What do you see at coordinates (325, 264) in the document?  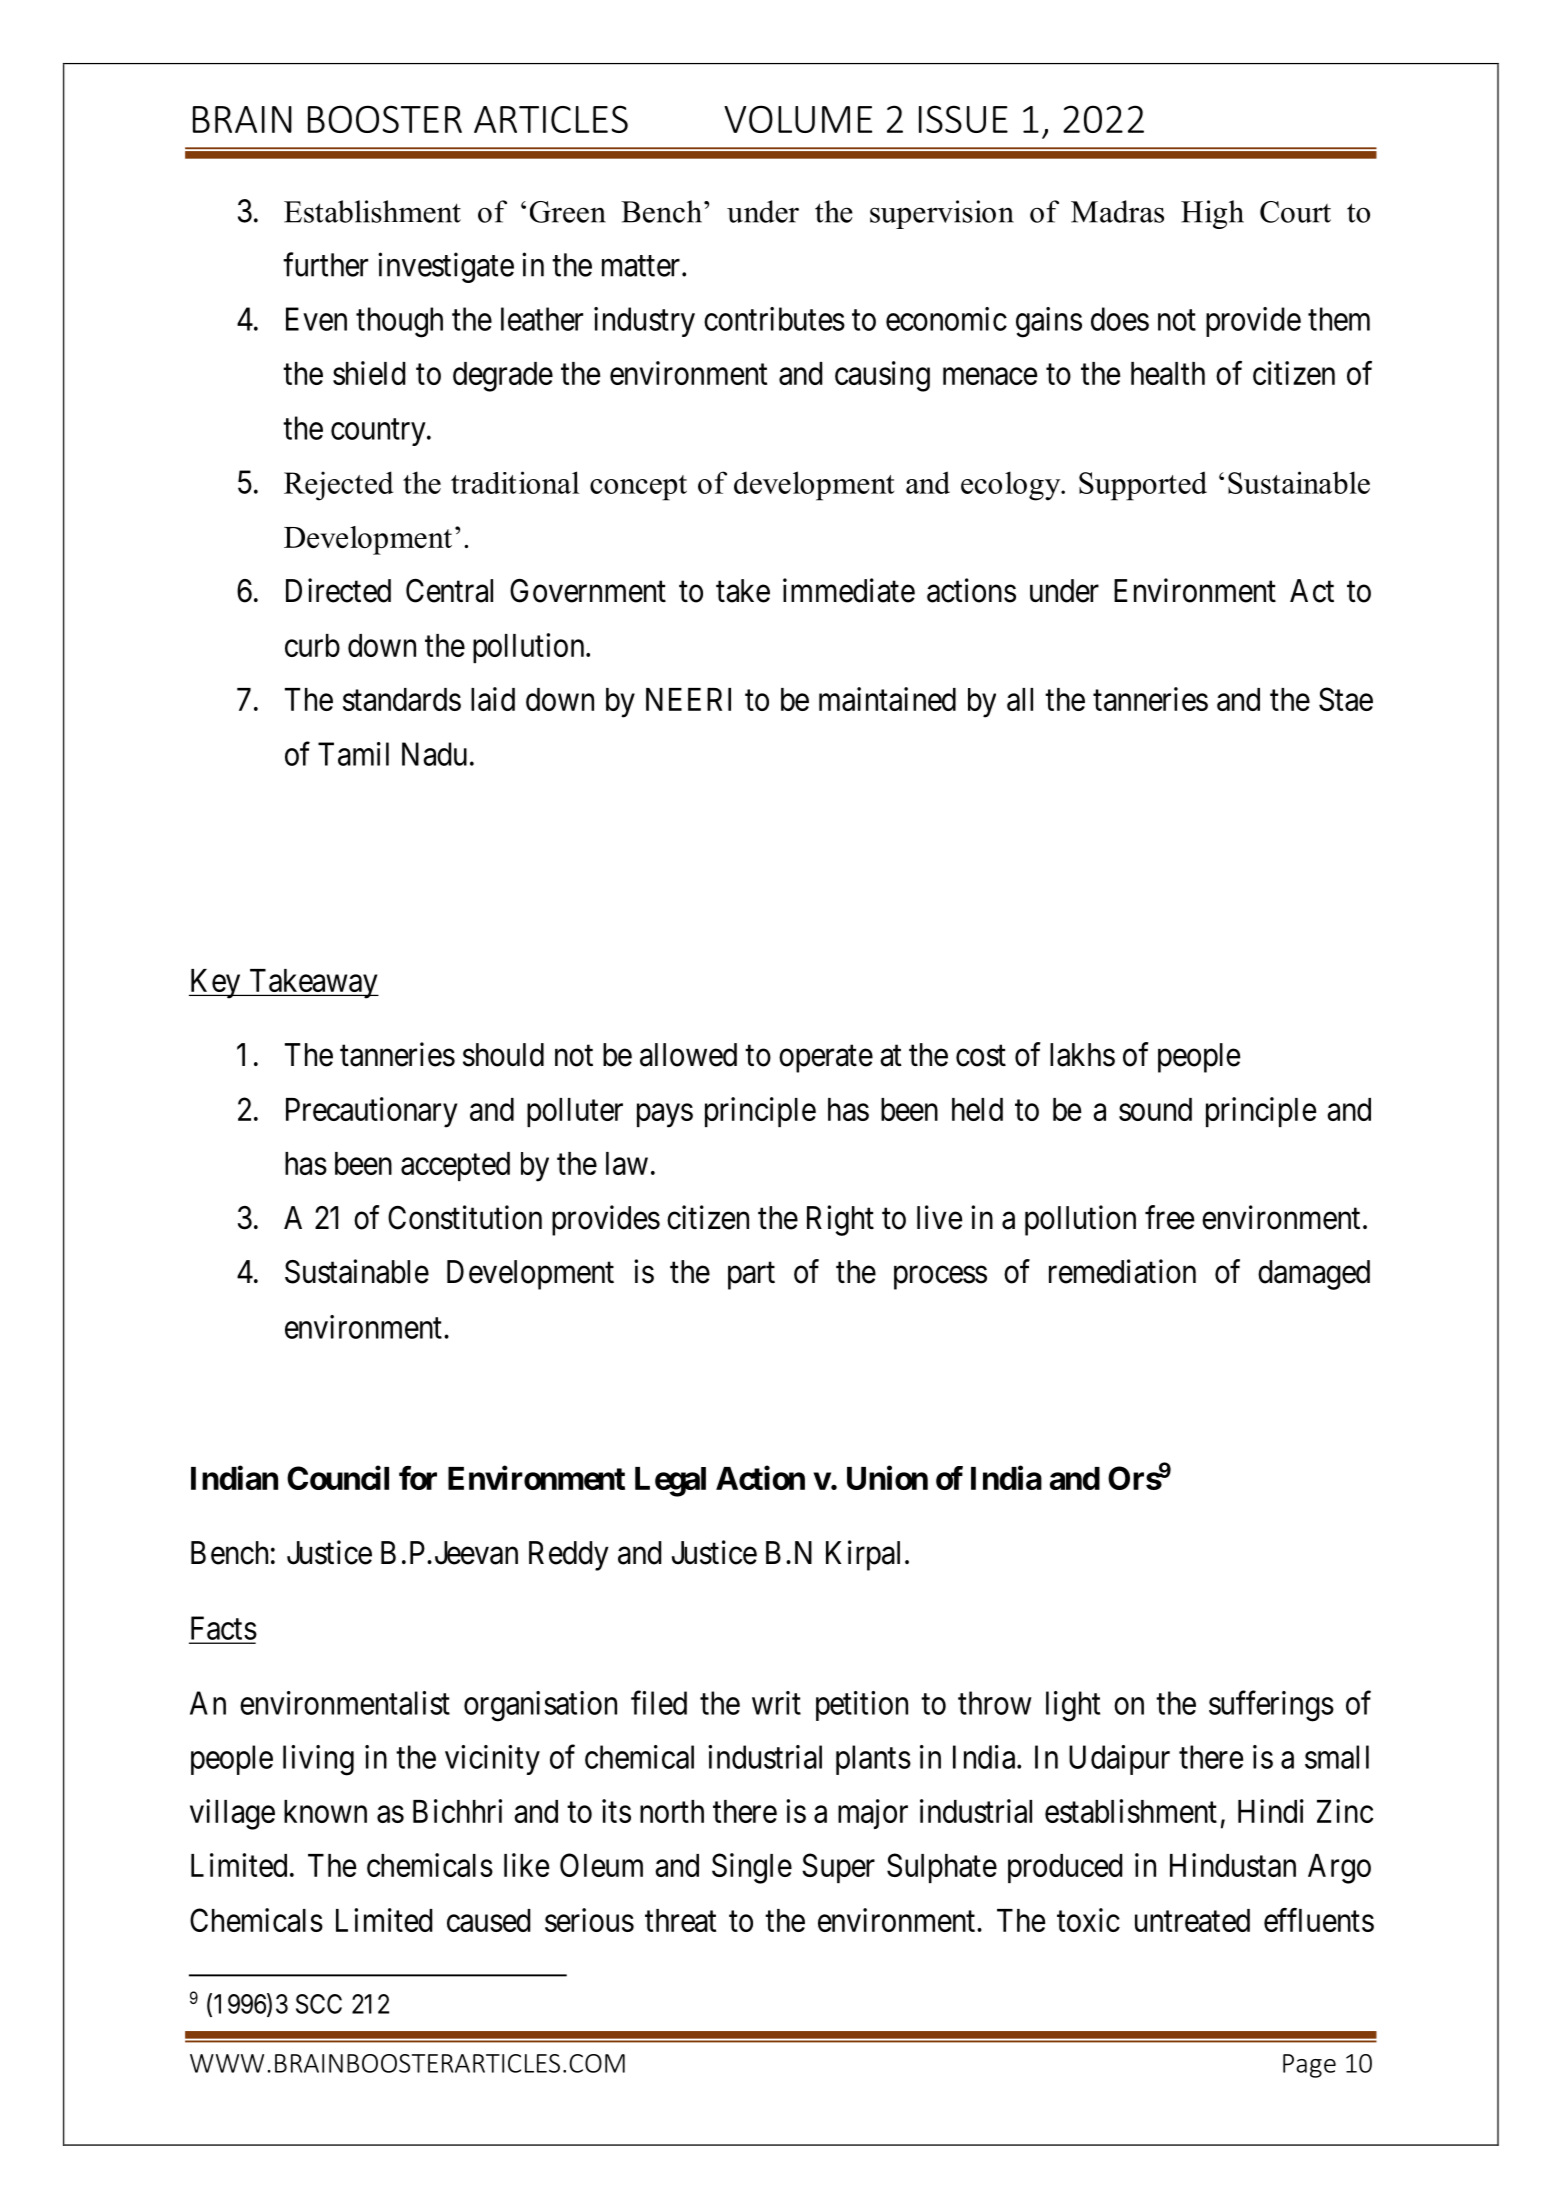 I see `further` at bounding box center [325, 264].
